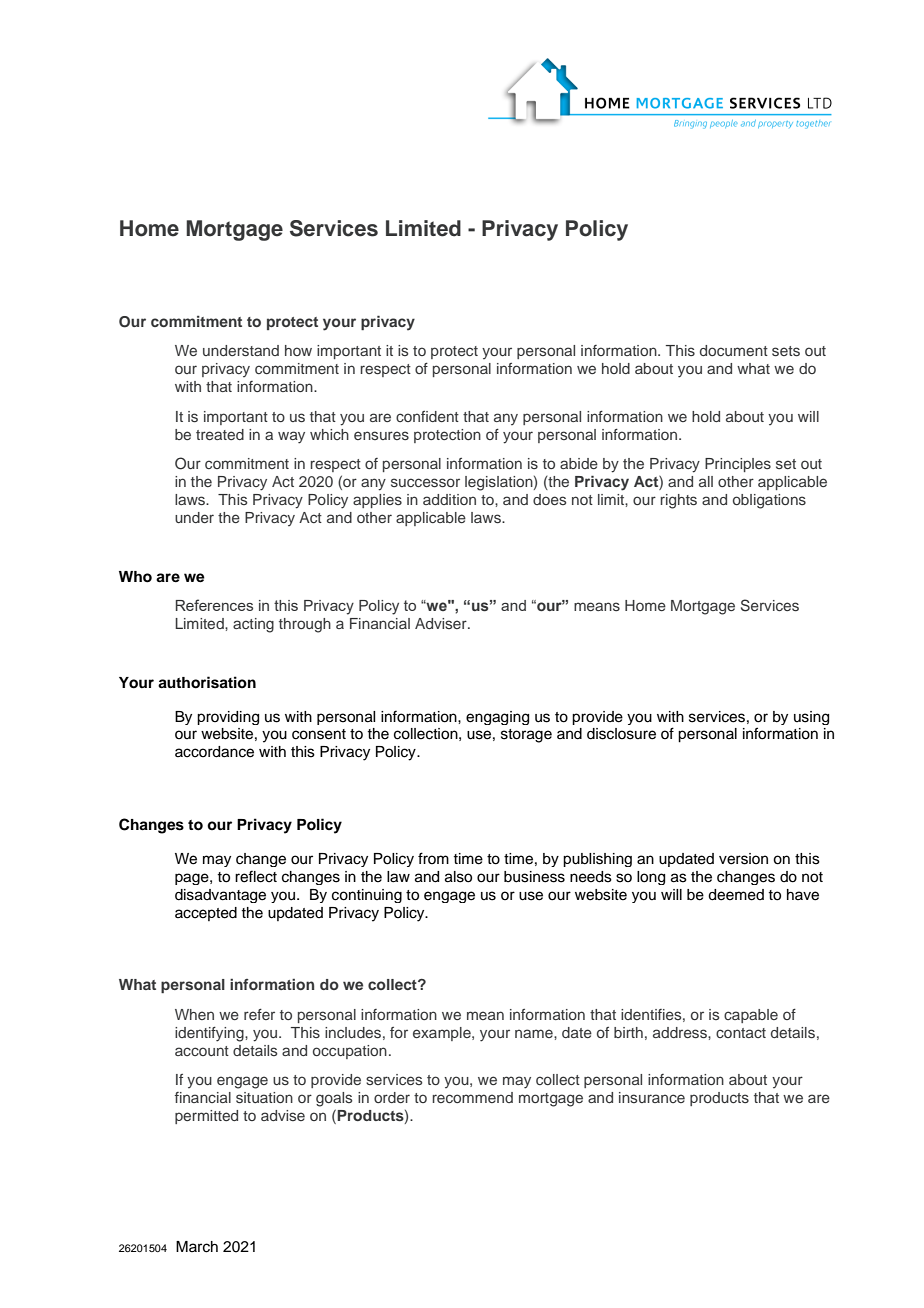 The height and width of the page is (1308, 924). Describe the element at coordinates (228, 718) in the page. I see `providing` at that location.
